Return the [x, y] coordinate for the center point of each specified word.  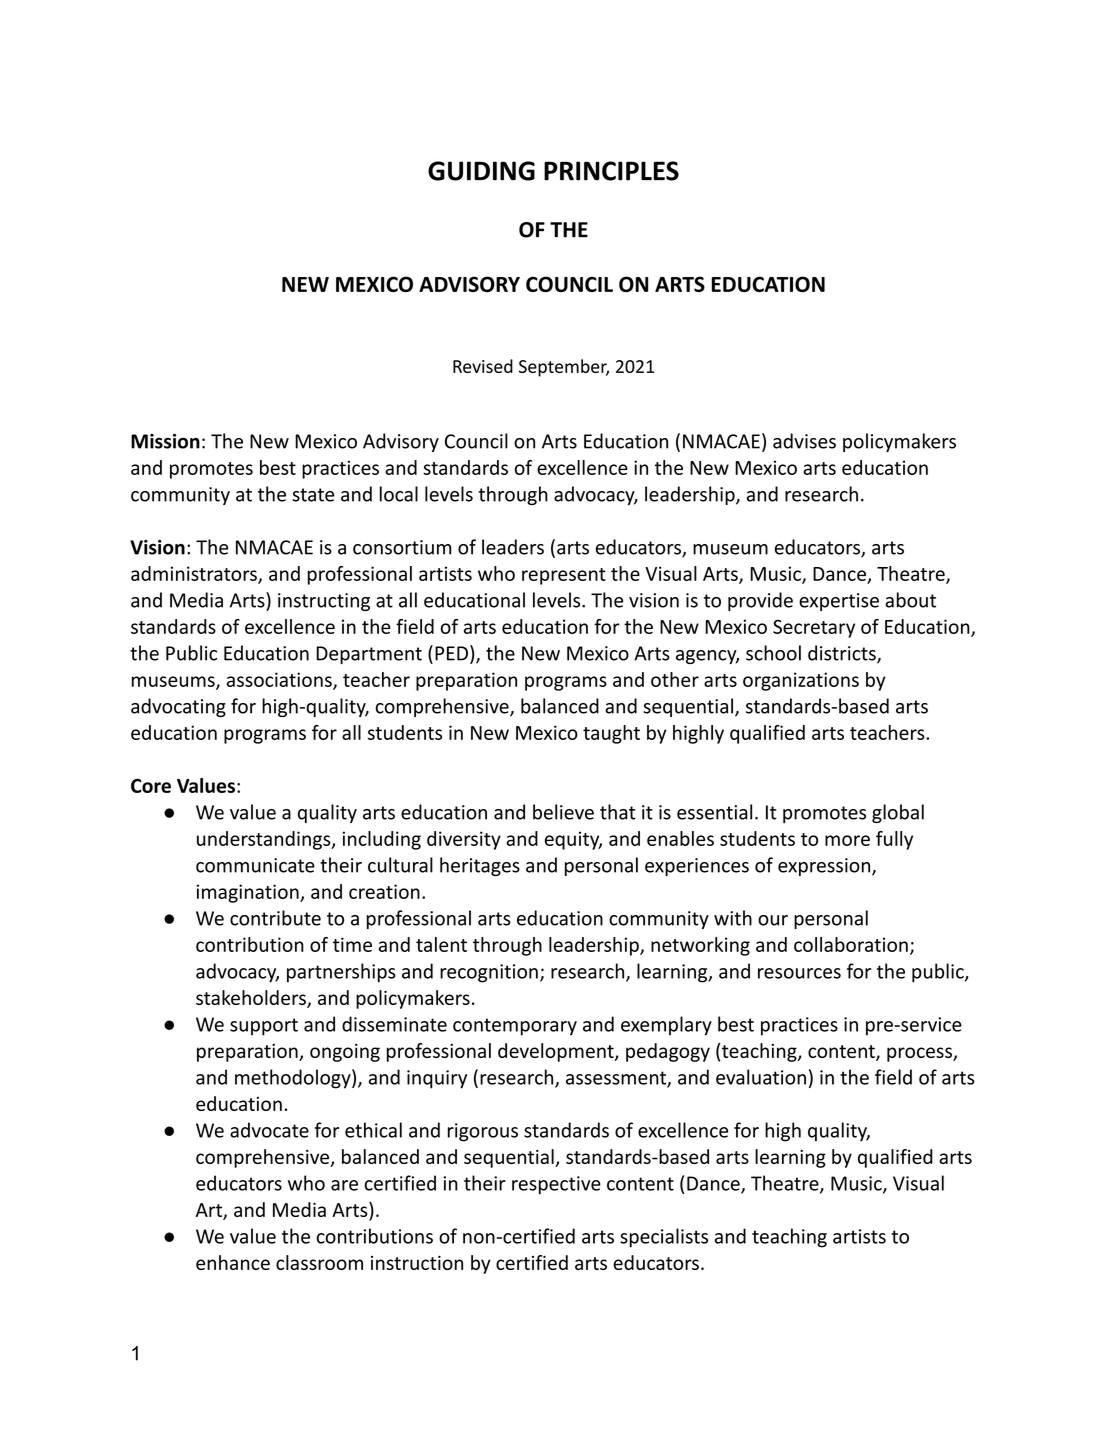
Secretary [814, 629]
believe [563, 812]
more [847, 840]
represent [564, 576]
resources [799, 973]
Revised [483, 366]
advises [804, 441]
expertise [839, 602]
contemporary [515, 1027]
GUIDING [481, 171]
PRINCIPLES [611, 171]
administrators [195, 574]
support [264, 1027]
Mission [165, 441]
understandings [265, 840]
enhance [233, 1262]
